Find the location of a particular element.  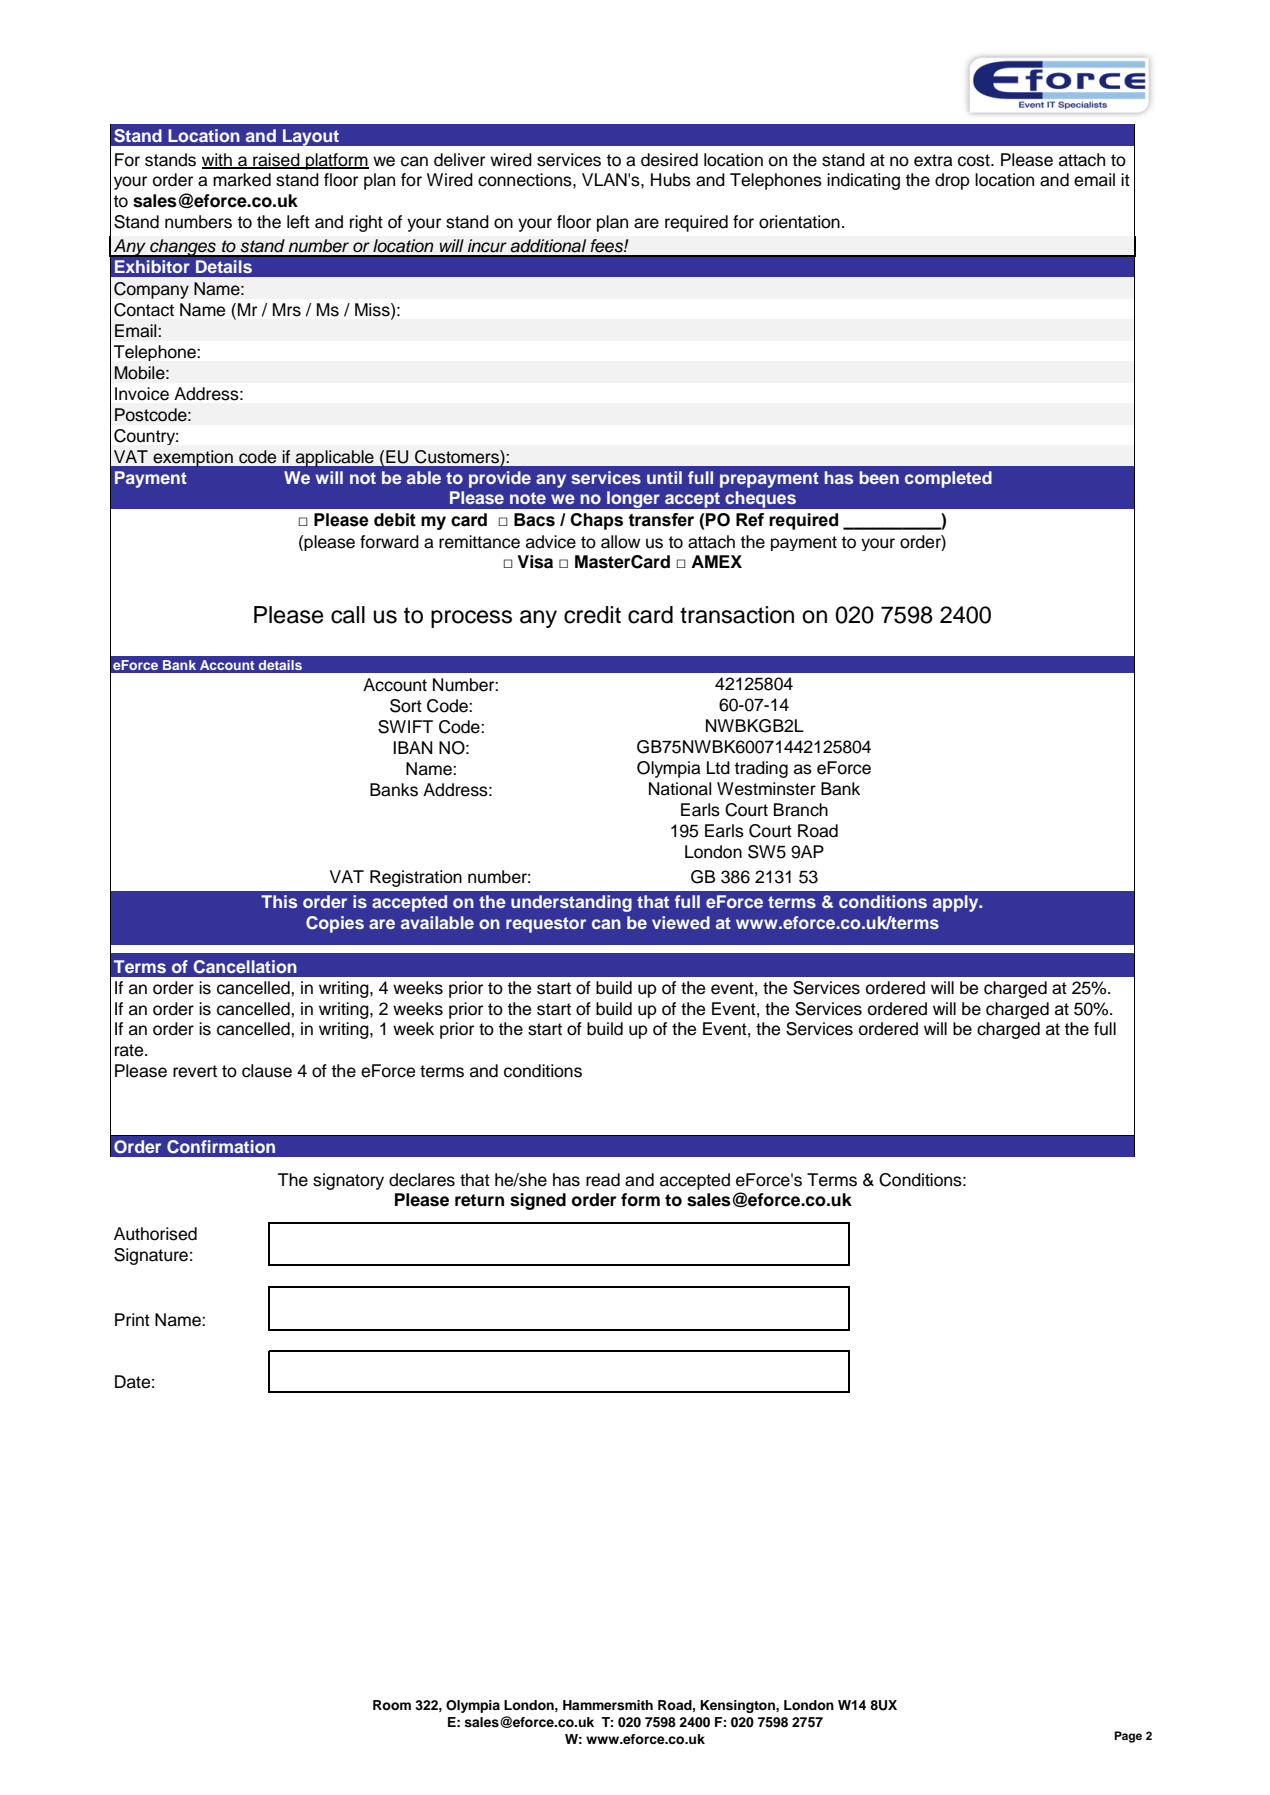

Page is located at coordinates (1128, 1737).
